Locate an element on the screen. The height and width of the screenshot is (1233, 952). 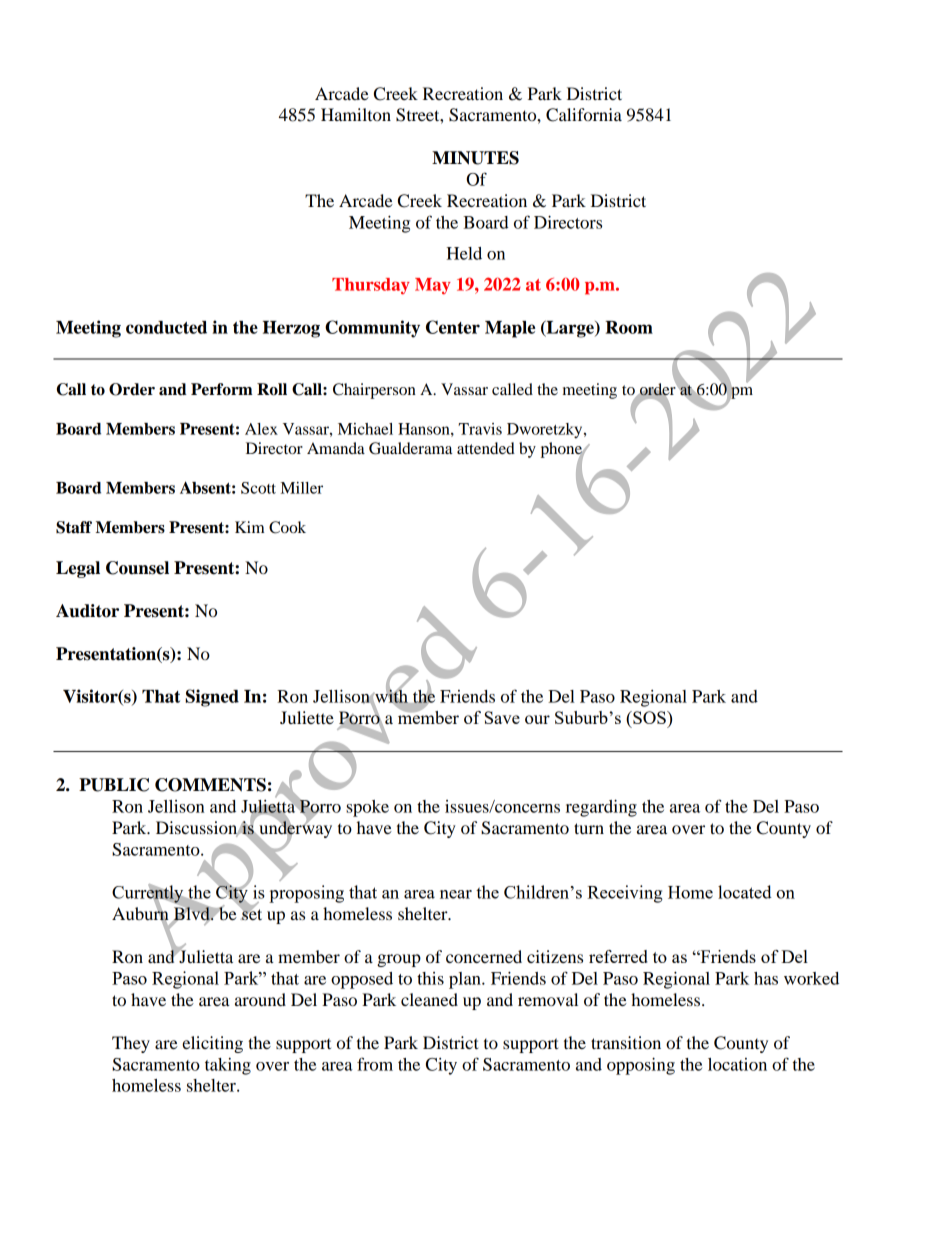
cleaned is located at coordinates (429, 999).
